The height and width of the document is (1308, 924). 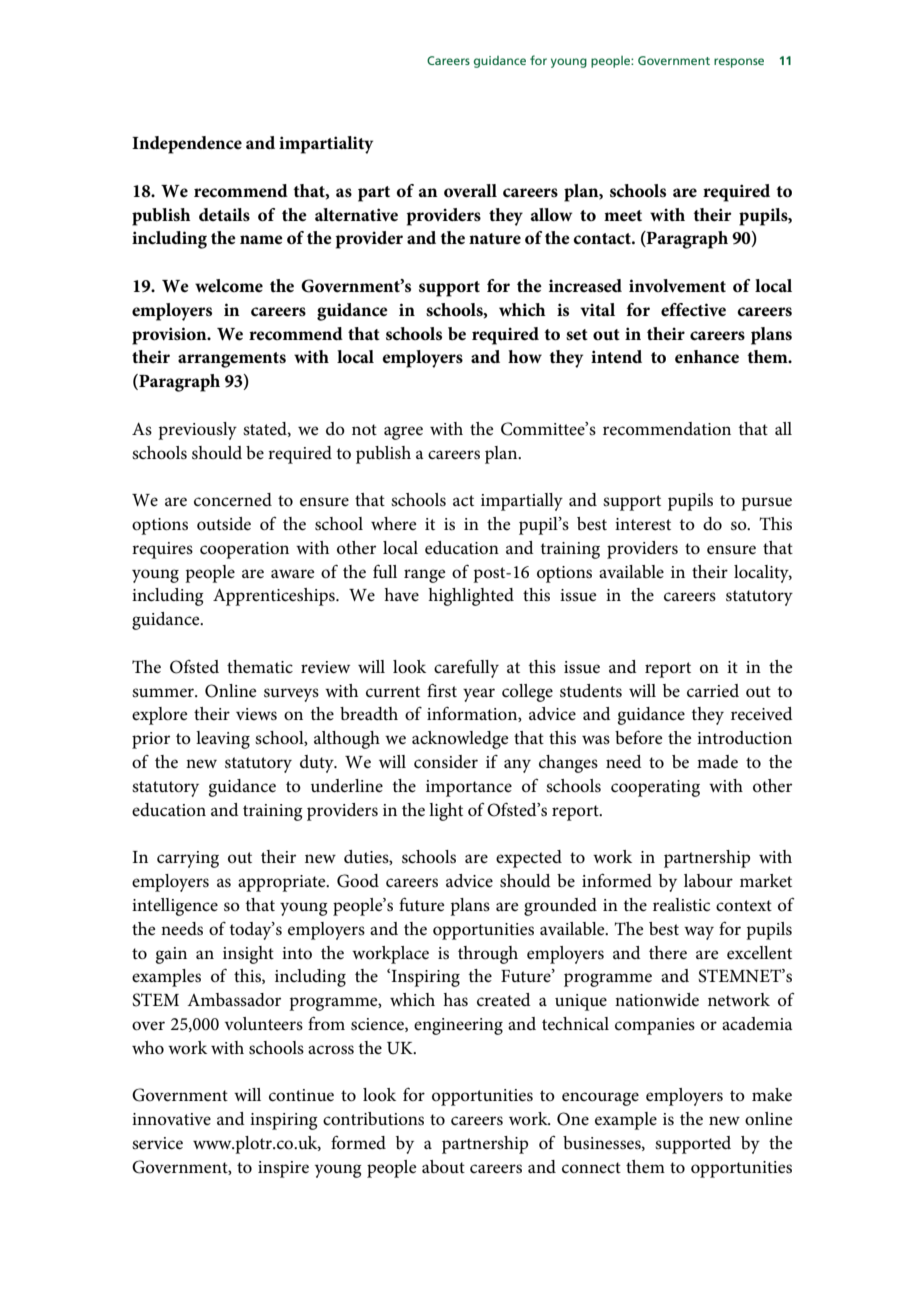 I want to click on have, so click(x=401, y=594).
